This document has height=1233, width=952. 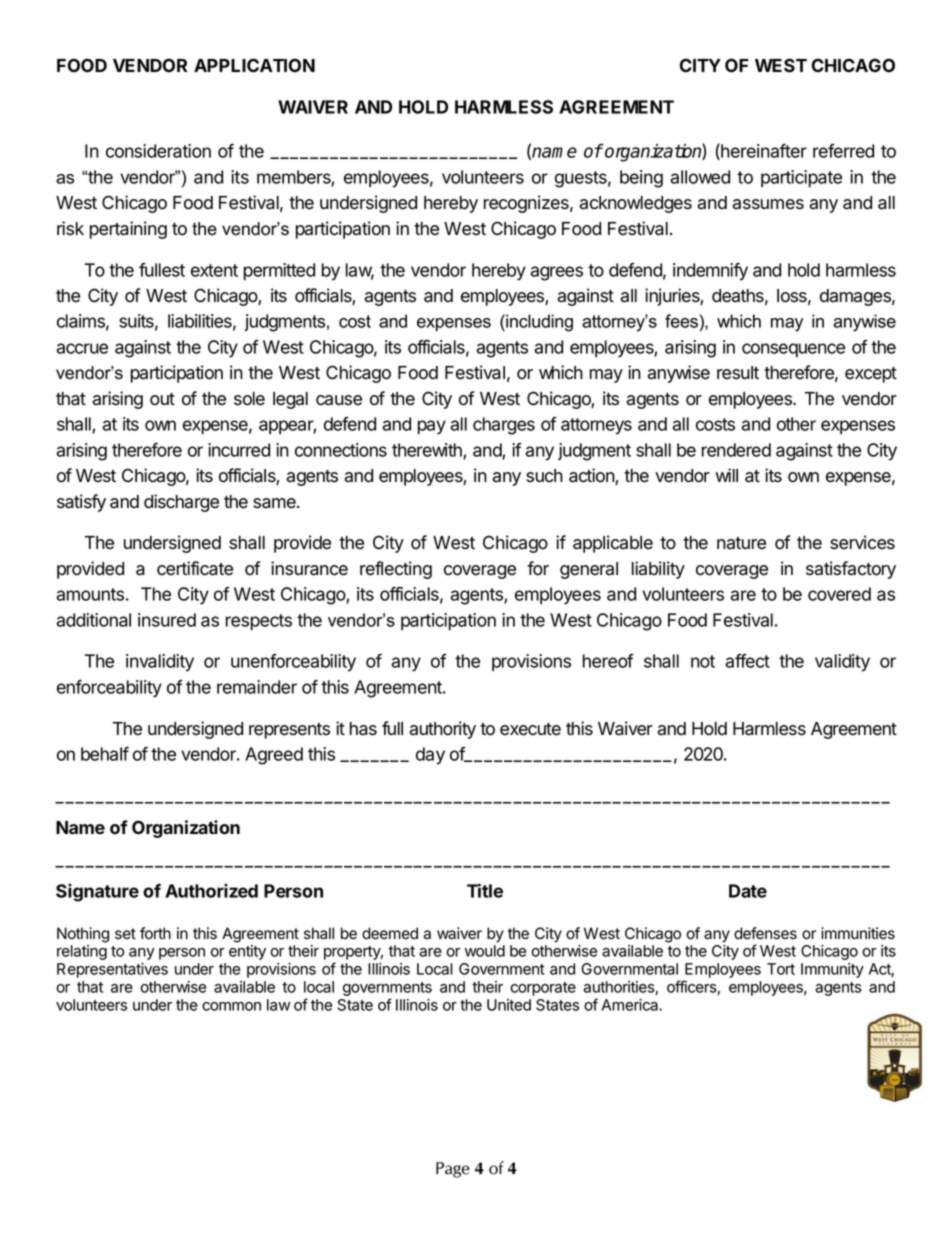 I want to click on behalf, so click(x=105, y=754).
